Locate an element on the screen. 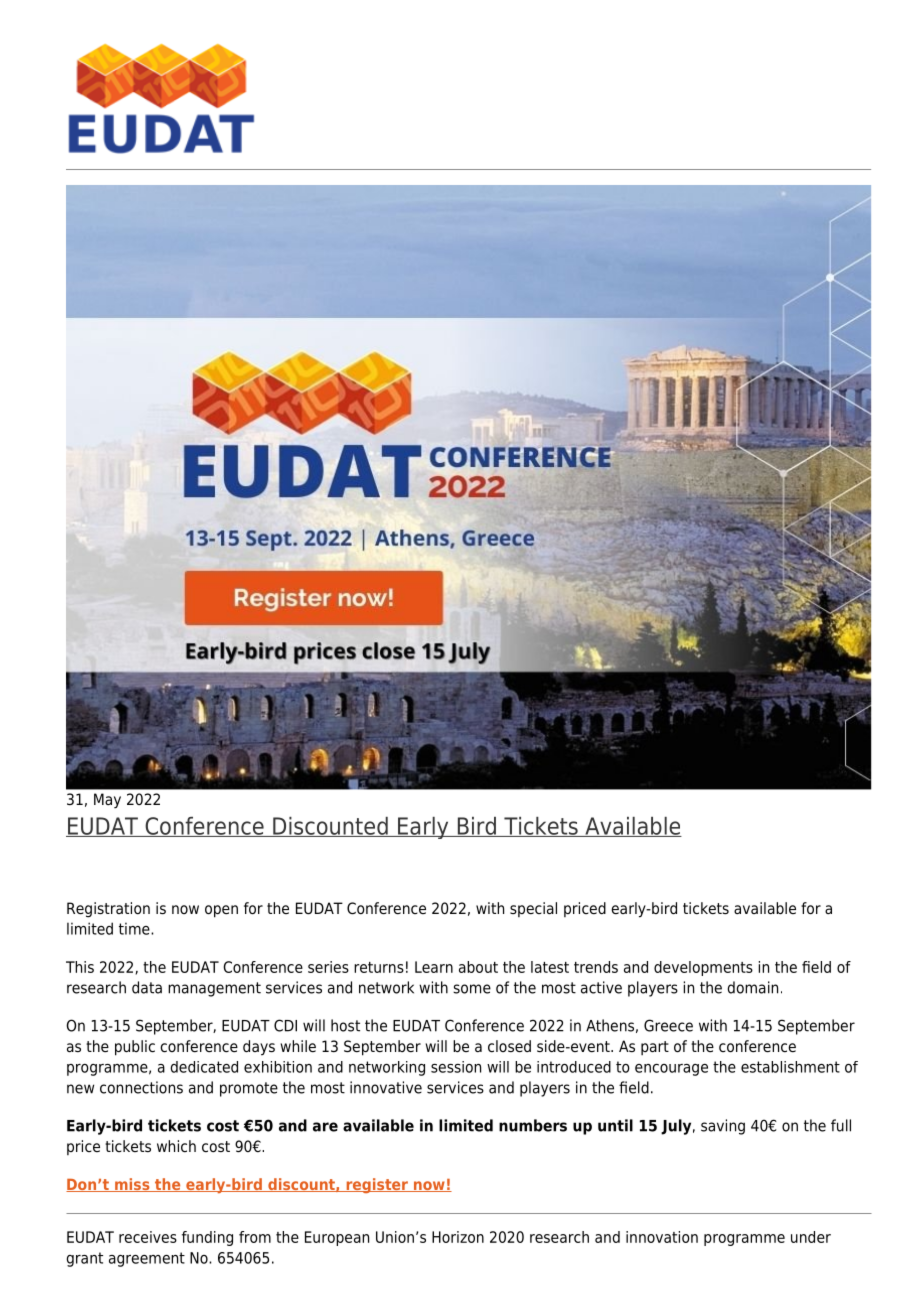  trends is located at coordinates (596, 967).
